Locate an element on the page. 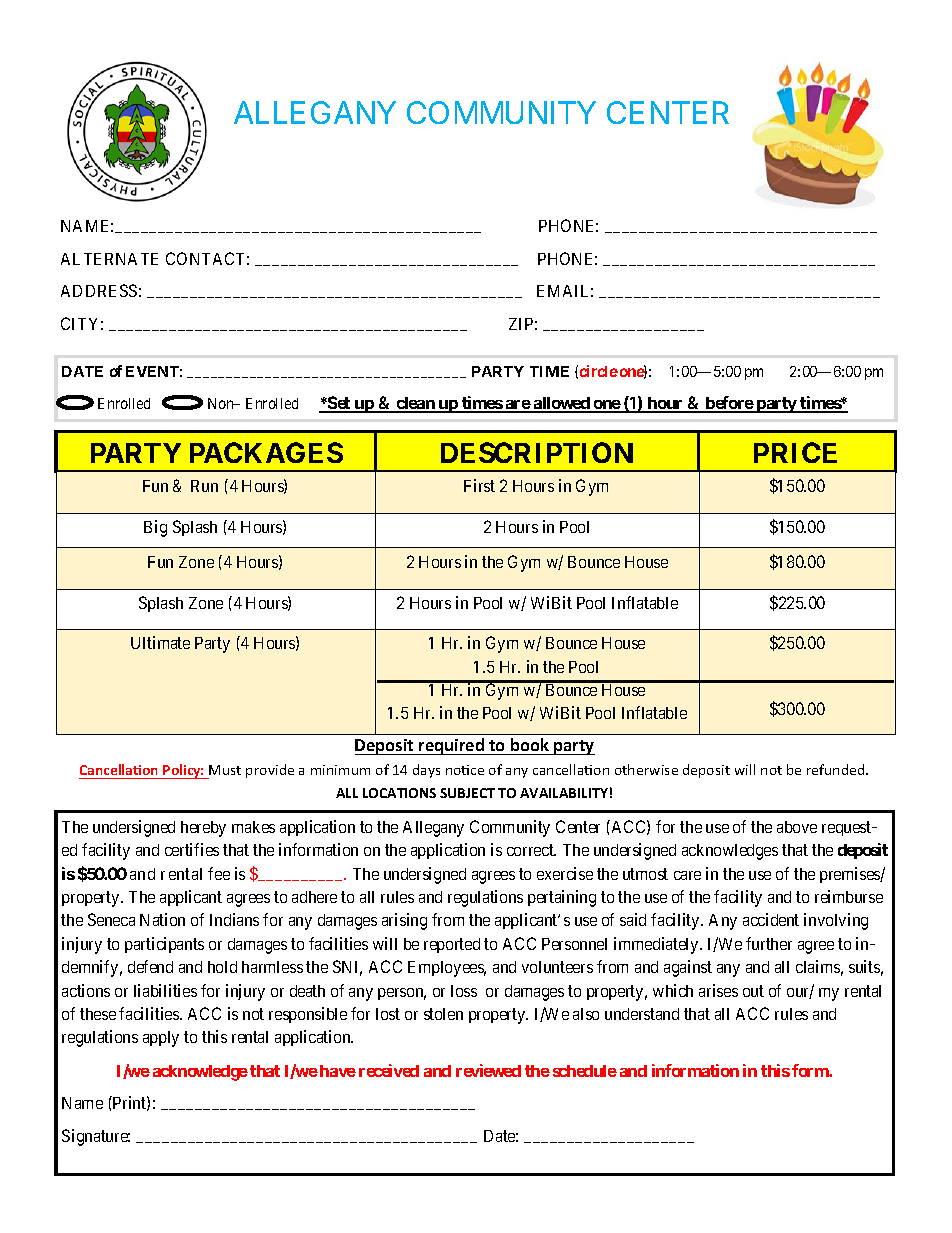 This document has height=1233, width=952. required is located at coordinates (452, 746).
